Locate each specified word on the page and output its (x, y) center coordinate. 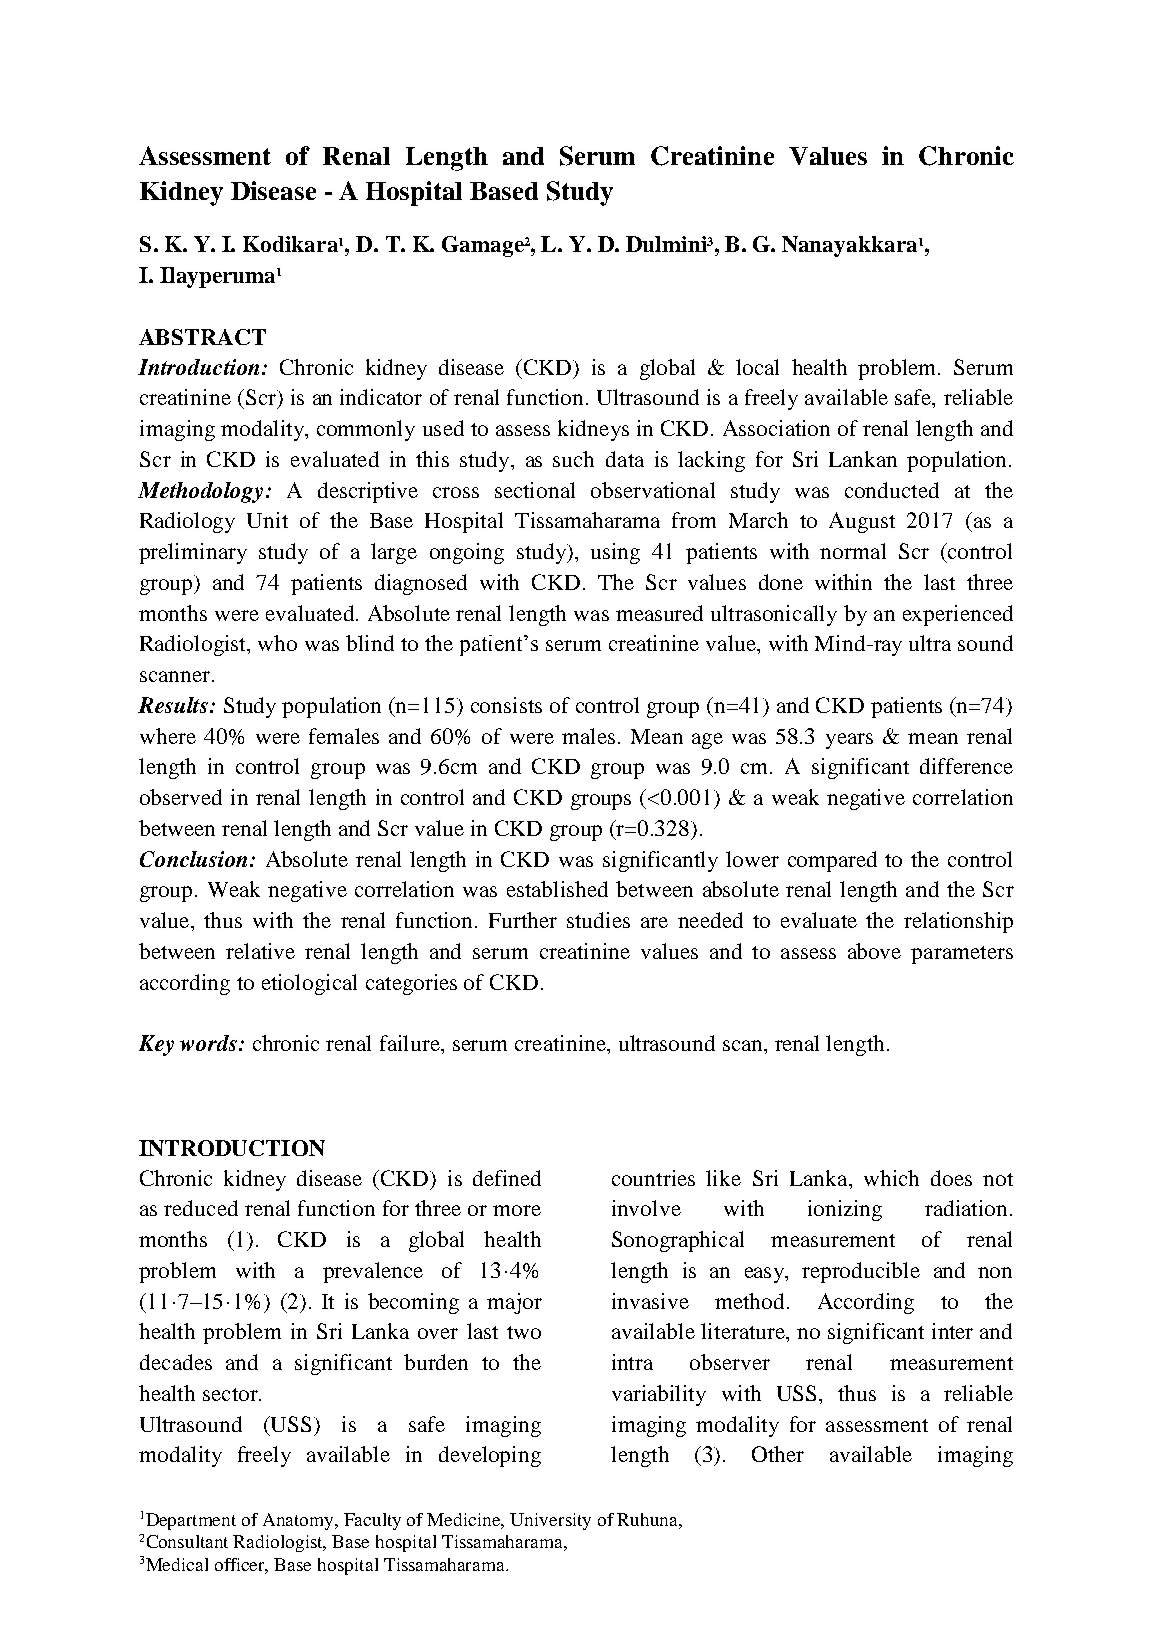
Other (778, 1454)
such (573, 459)
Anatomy (300, 1521)
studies (598, 920)
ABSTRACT (202, 337)
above (874, 951)
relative (260, 951)
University (550, 1521)
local (757, 367)
